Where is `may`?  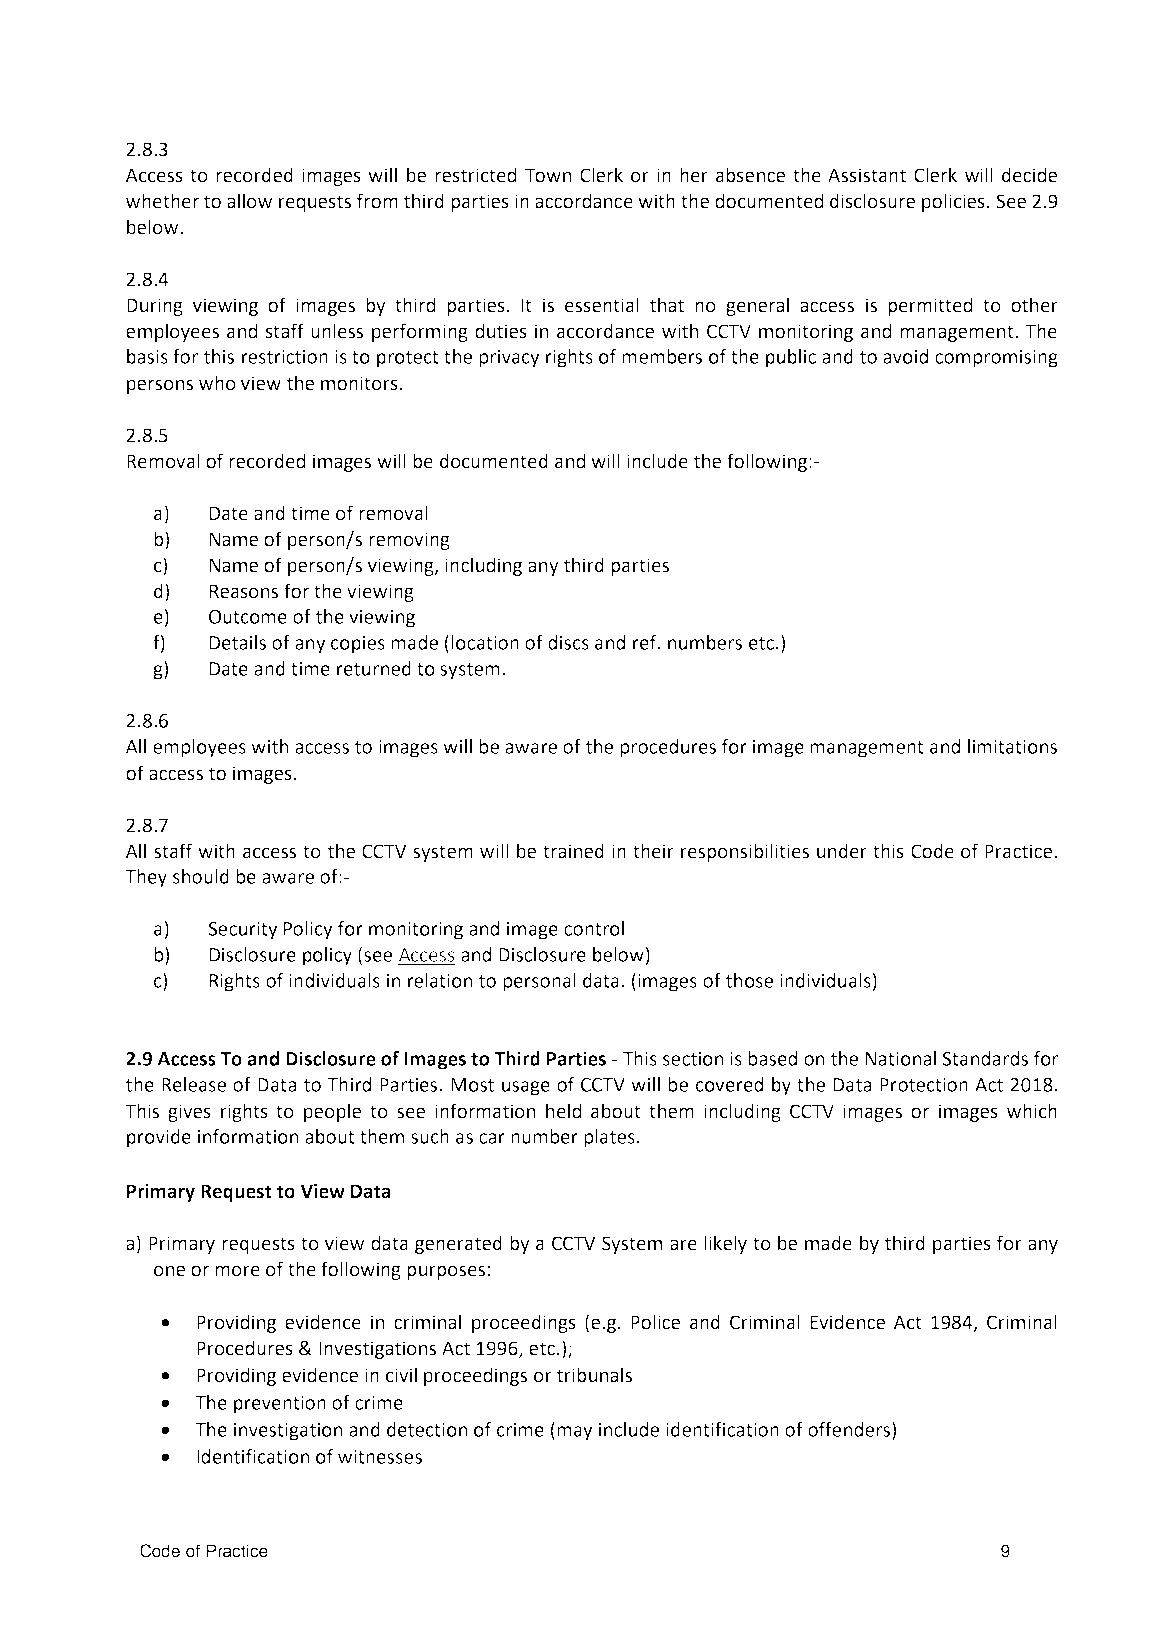 may is located at coordinates (575, 1433).
